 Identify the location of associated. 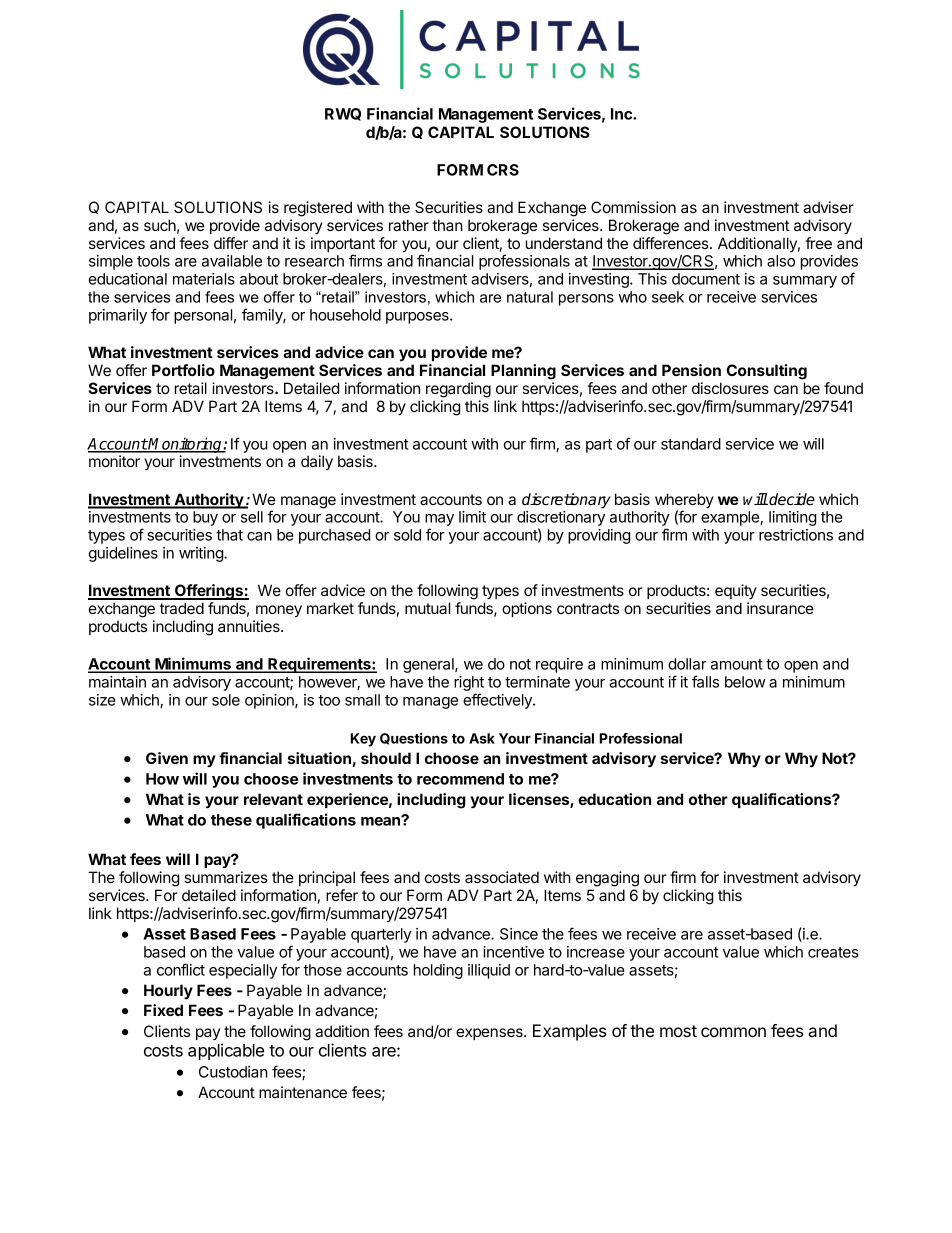
(502, 877).
